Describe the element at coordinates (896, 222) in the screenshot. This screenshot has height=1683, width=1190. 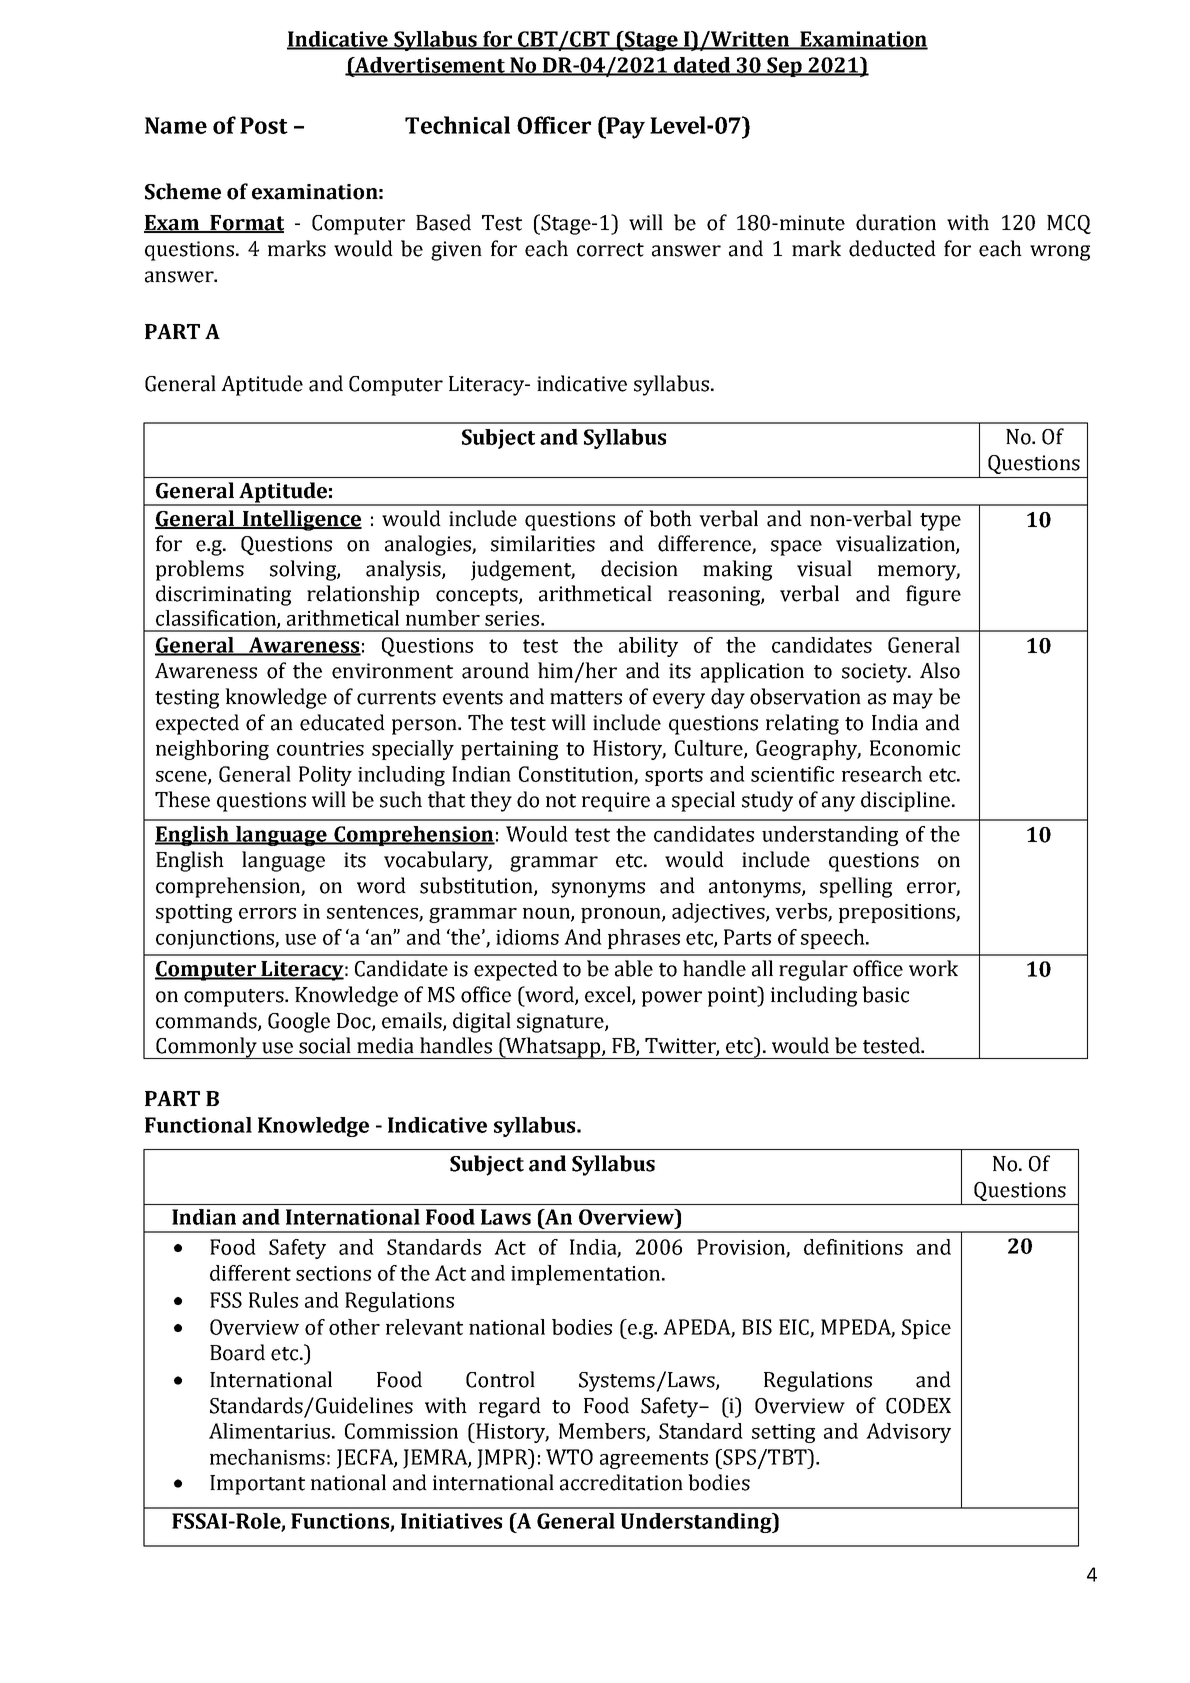
I see `duration` at that location.
